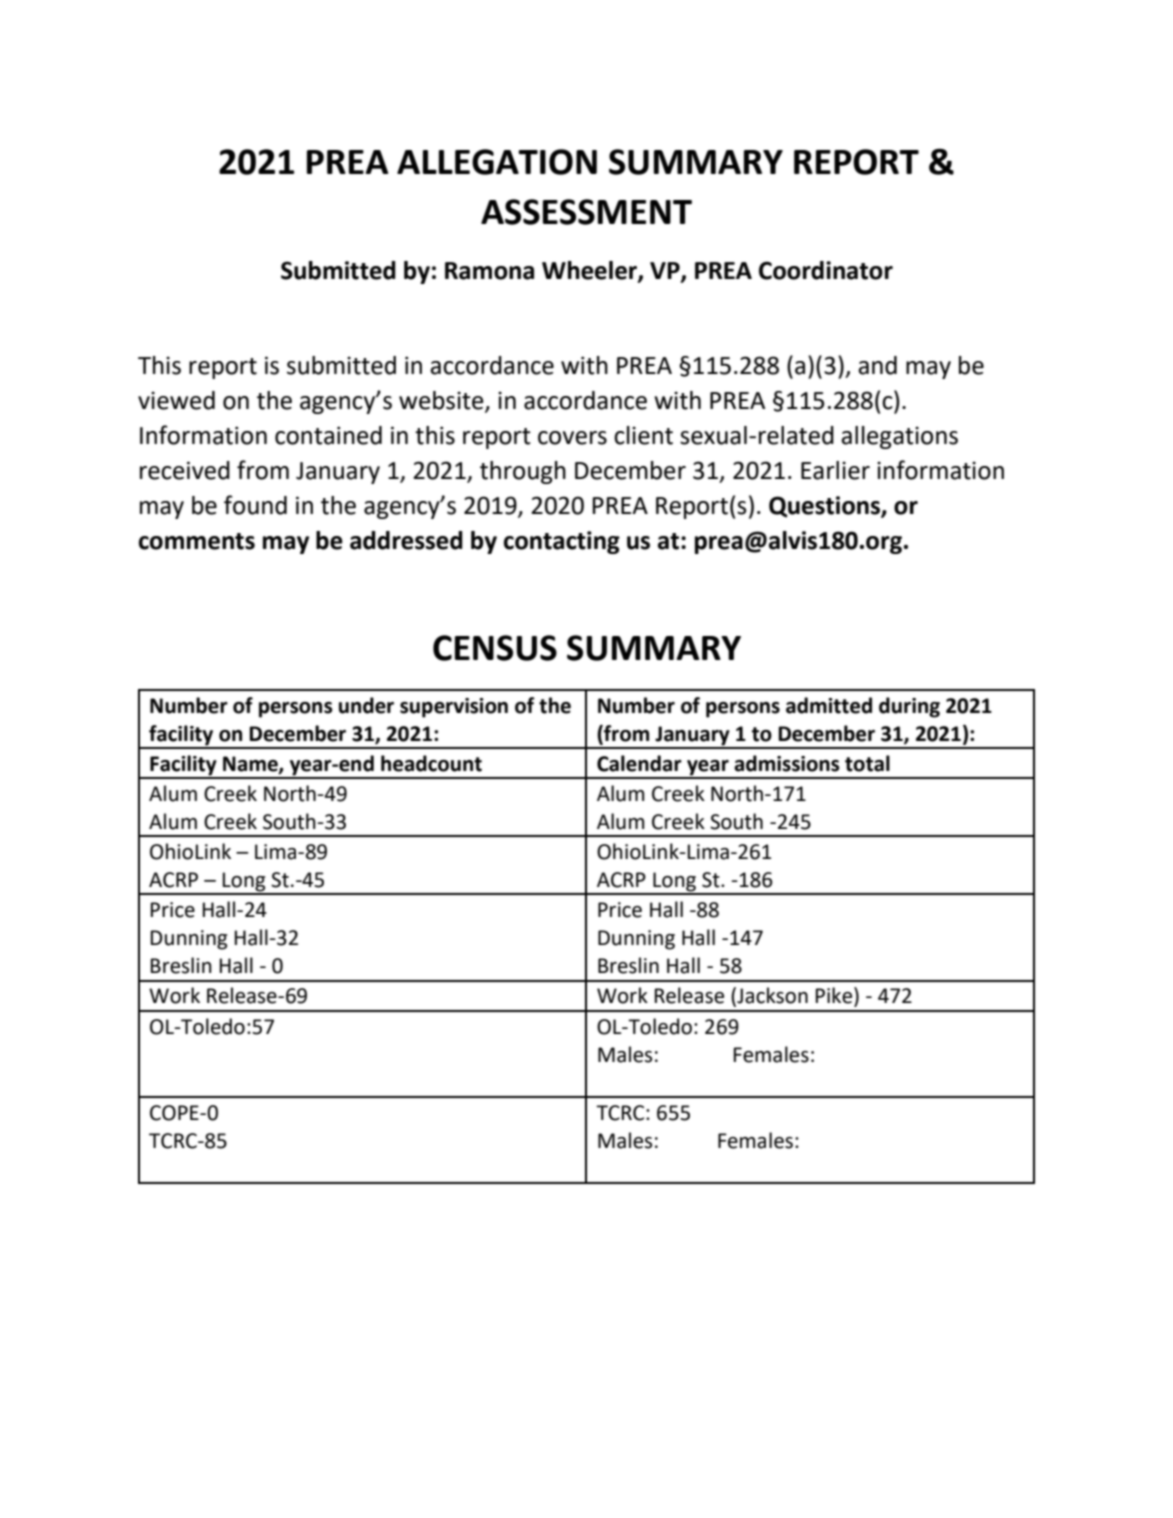  Describe the element at coordinates (251, 765) in the document. I see `Name` at that location.
